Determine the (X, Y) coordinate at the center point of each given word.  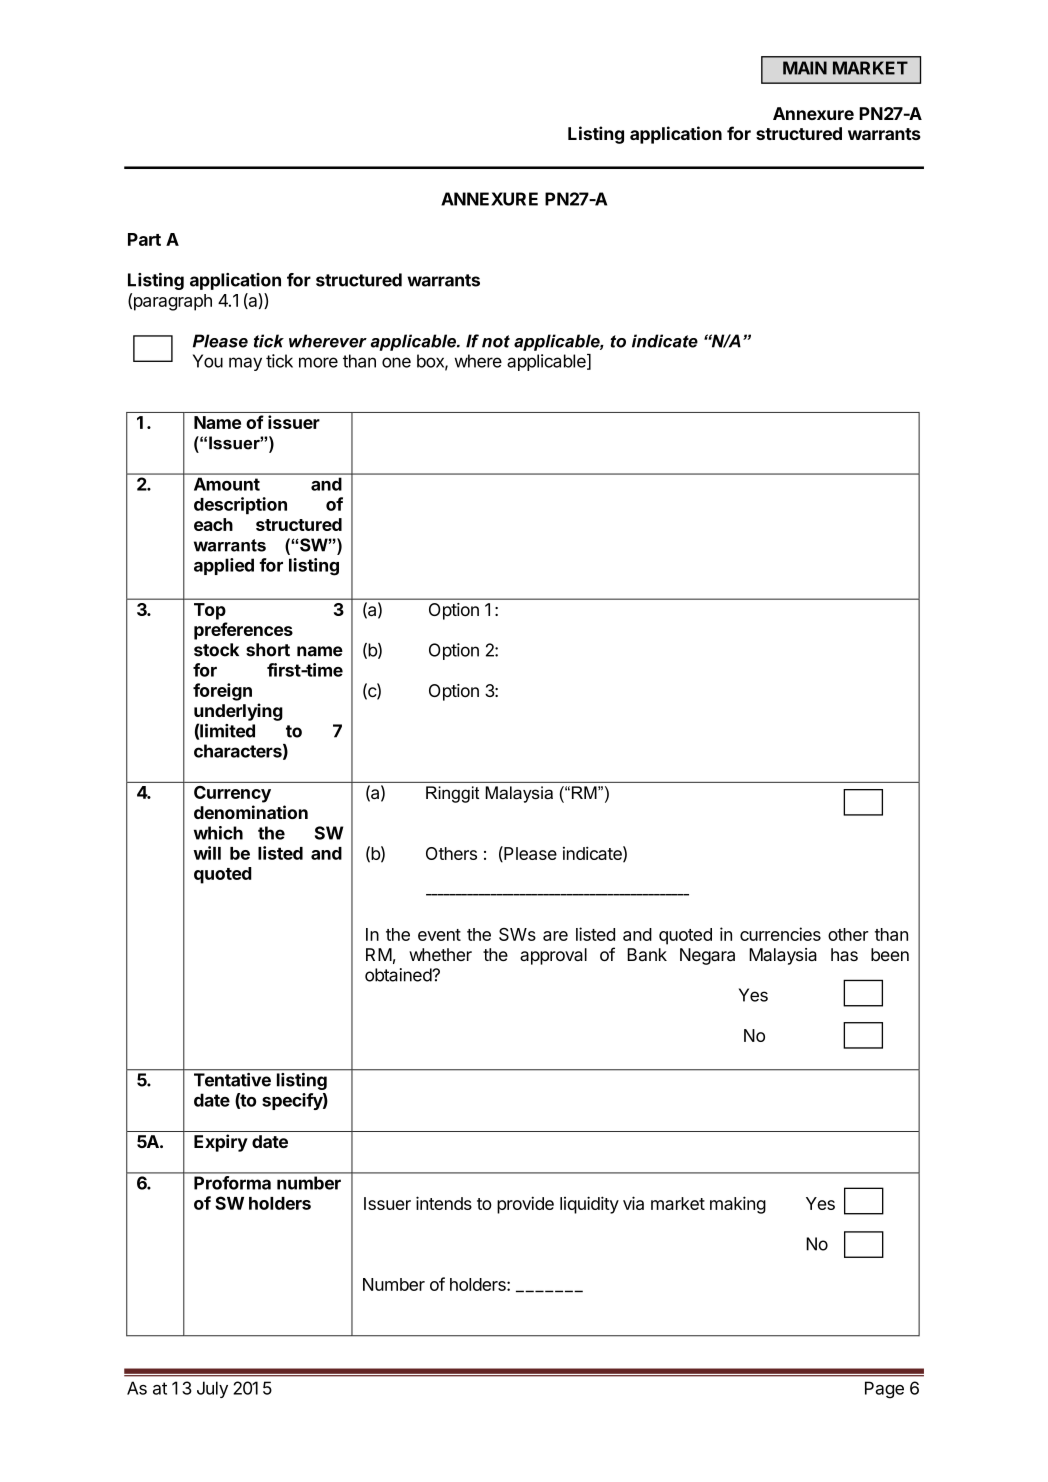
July (212, 1389)
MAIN (805, 68)
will (207, 853)
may (245, 364)
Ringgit (452, 794)
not (496, 341)
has (844, 954)
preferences (243, 631)
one (396, 362)
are (555, 936)
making (738, 1205)
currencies (780, 934)
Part (144, 239)
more (318, 362)
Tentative (232, 1080)
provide (525, 1205)
